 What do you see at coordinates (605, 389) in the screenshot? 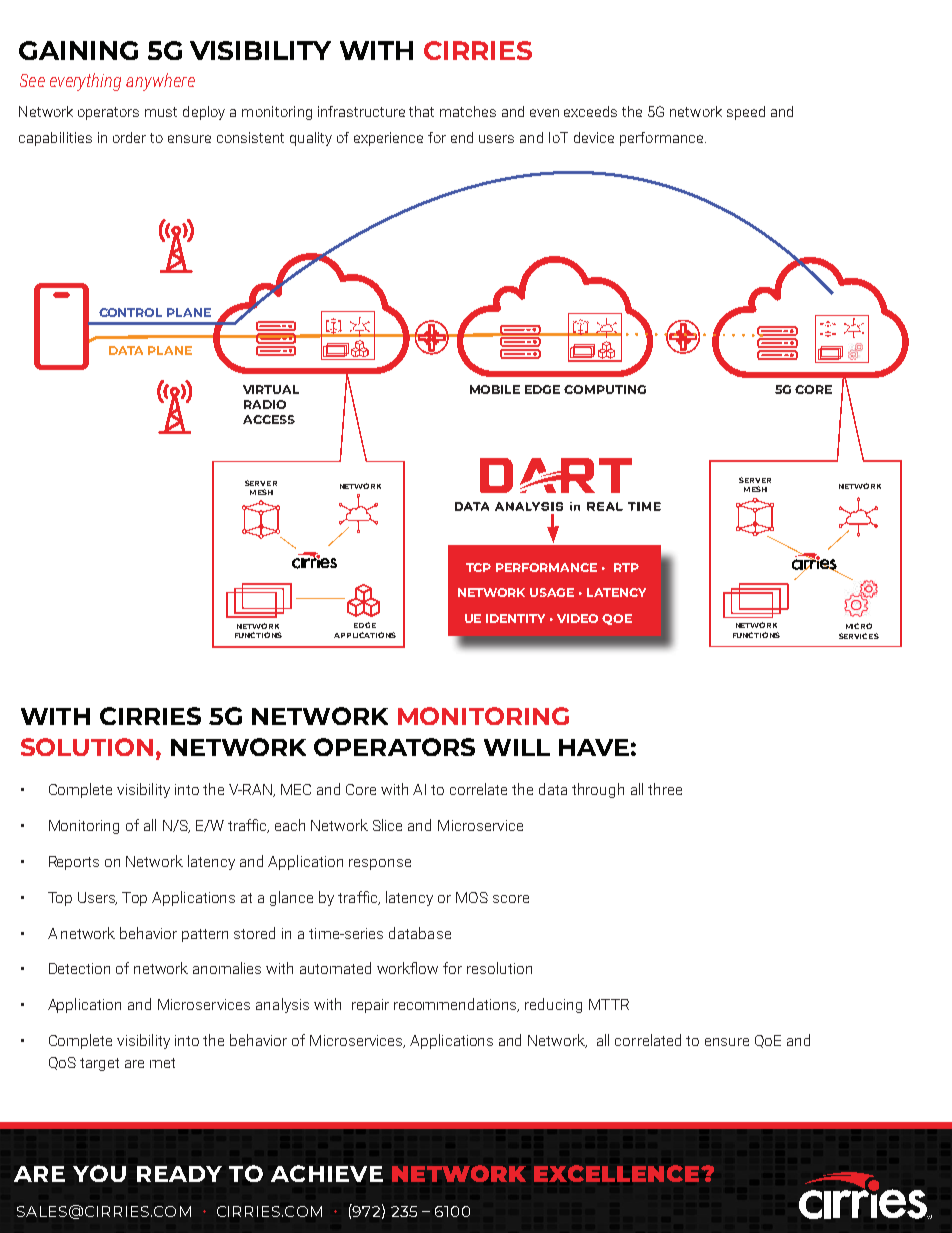
I see `COMPUTING` at bounding box center [605, 389].
